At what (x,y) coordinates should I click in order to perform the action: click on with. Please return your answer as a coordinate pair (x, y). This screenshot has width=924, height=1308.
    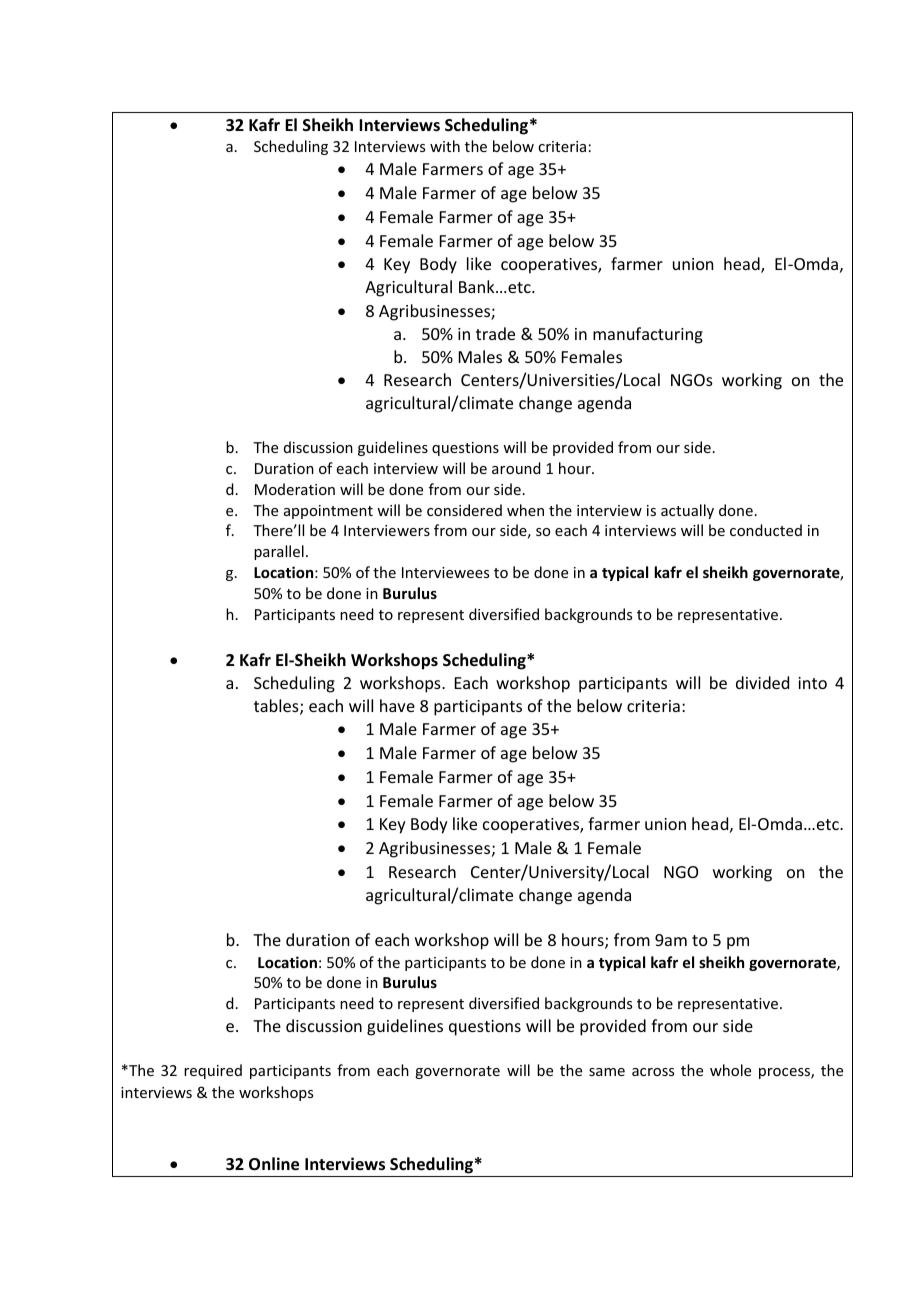
    Looking at the image, I should click on (445, 146).
